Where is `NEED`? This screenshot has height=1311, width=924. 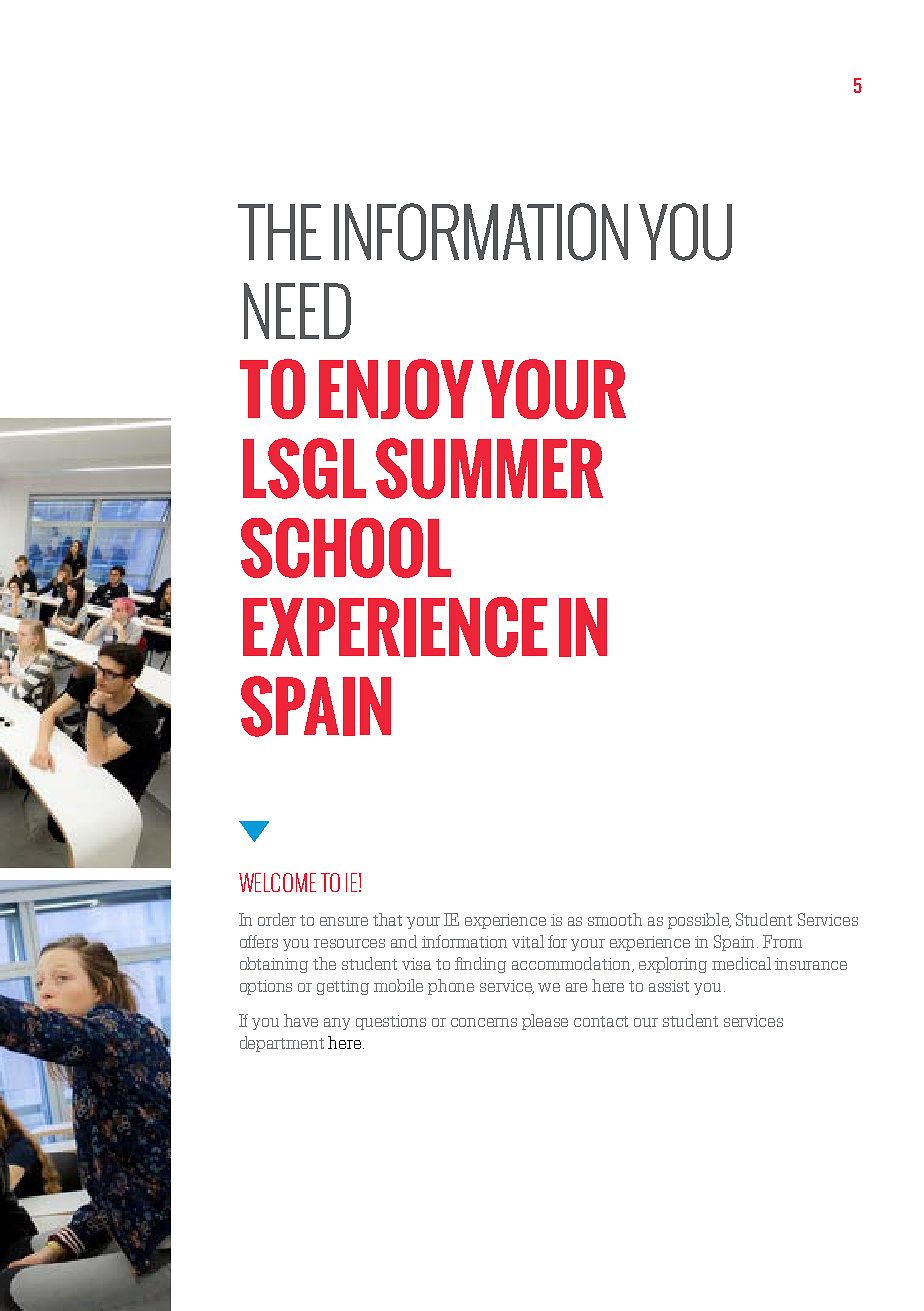 NEED is located at coordinates (297, 311).
